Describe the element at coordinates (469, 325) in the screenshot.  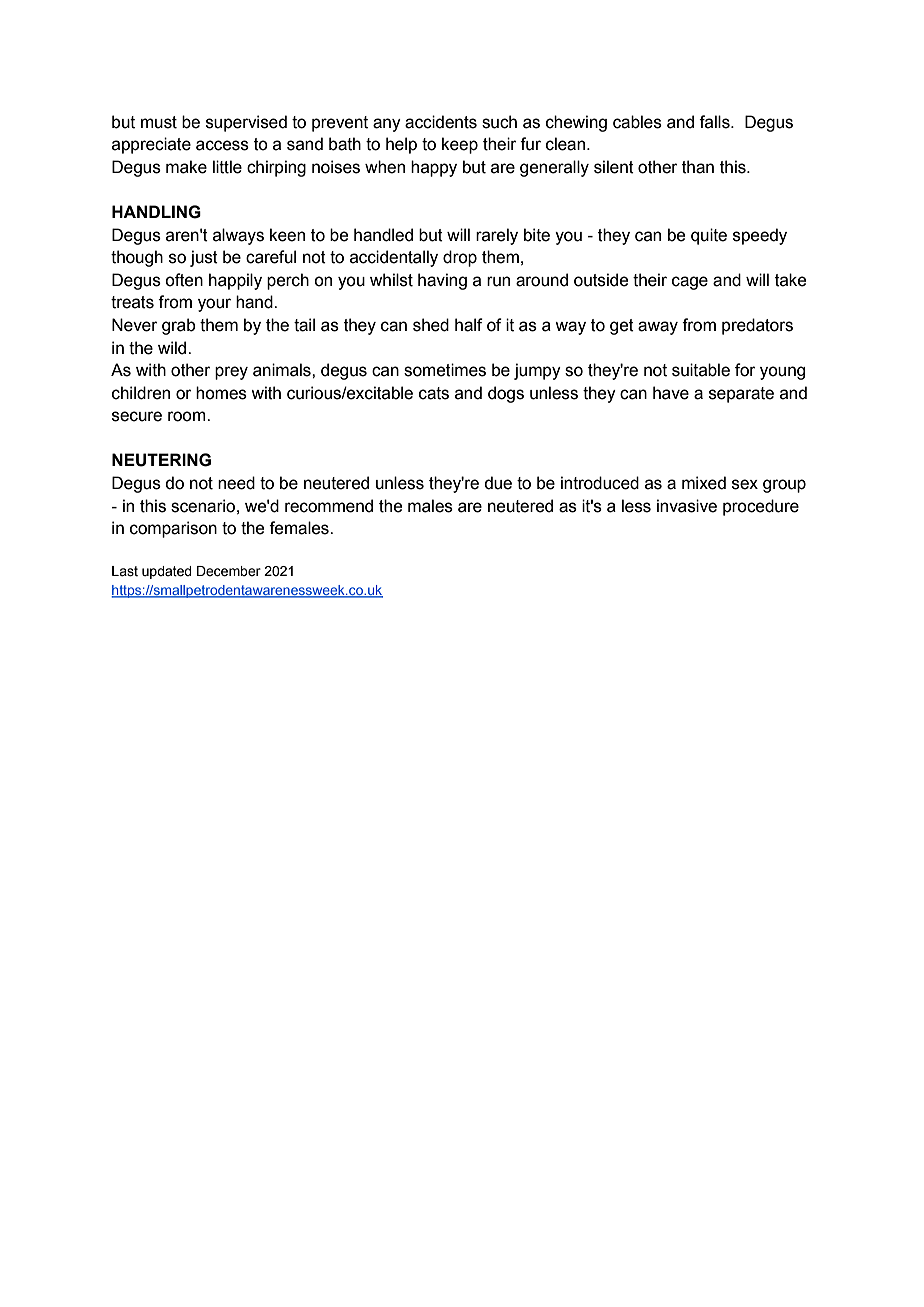
I see `half` at that location.
